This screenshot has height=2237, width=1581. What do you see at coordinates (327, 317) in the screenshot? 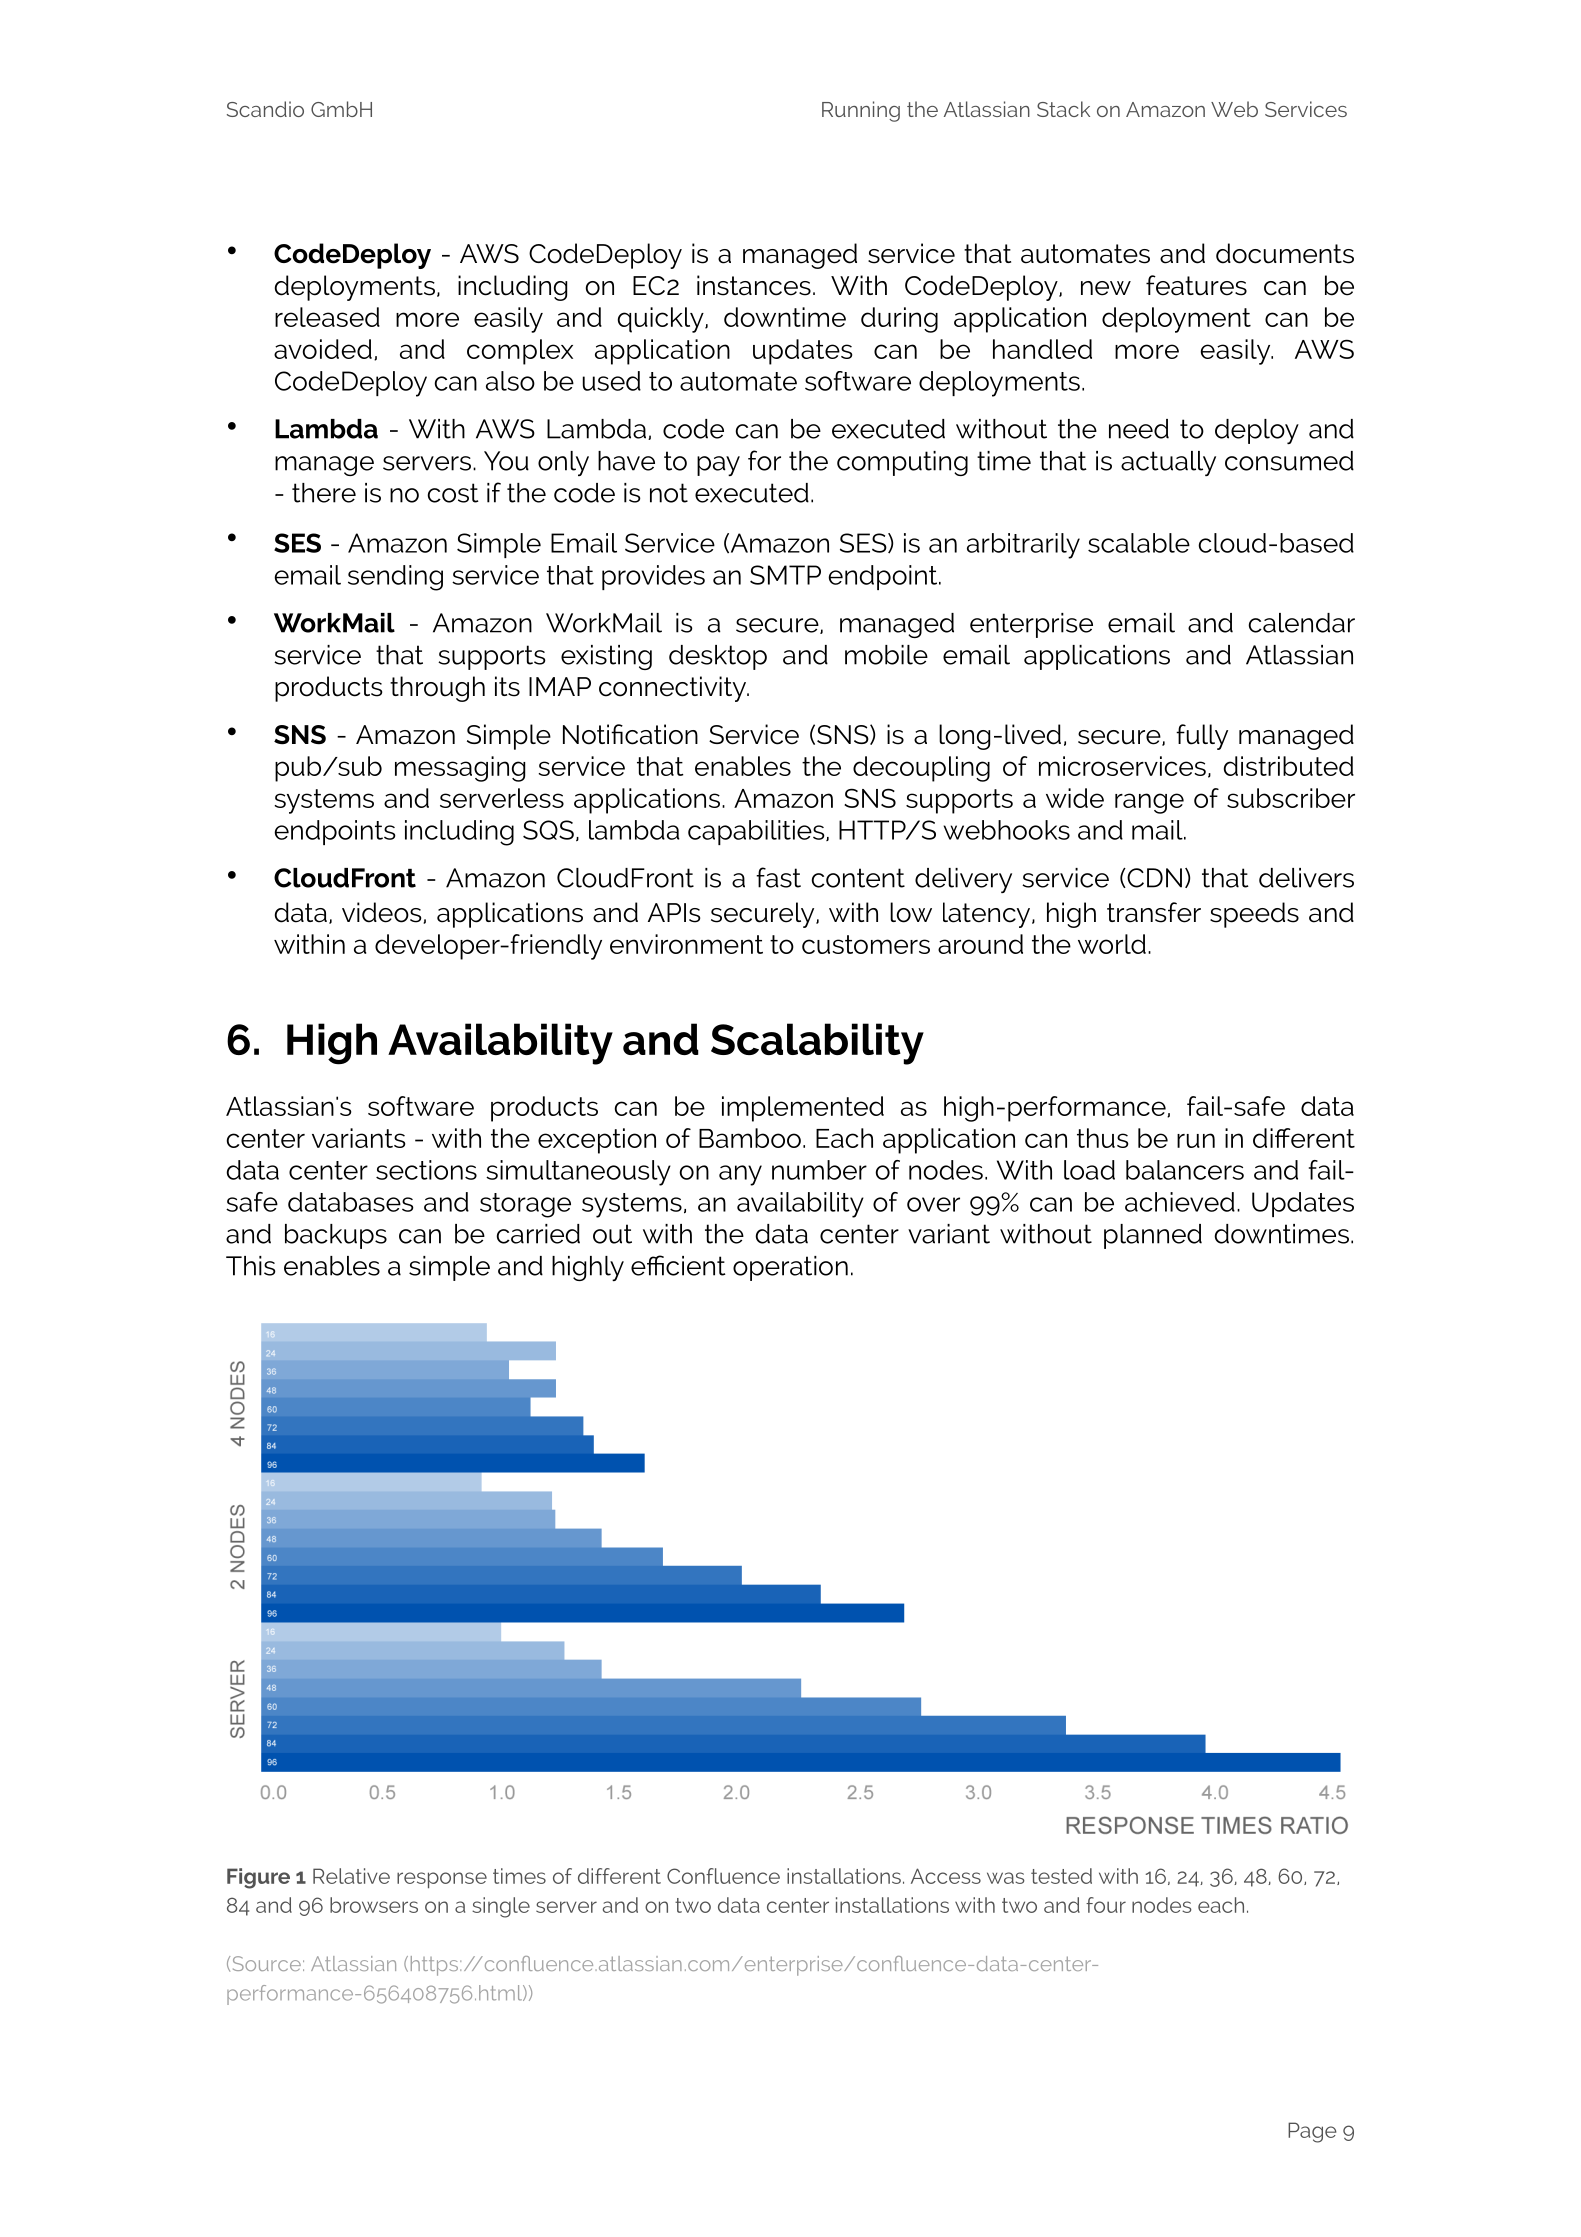
I see `released` at bounding box center [327, 317].
